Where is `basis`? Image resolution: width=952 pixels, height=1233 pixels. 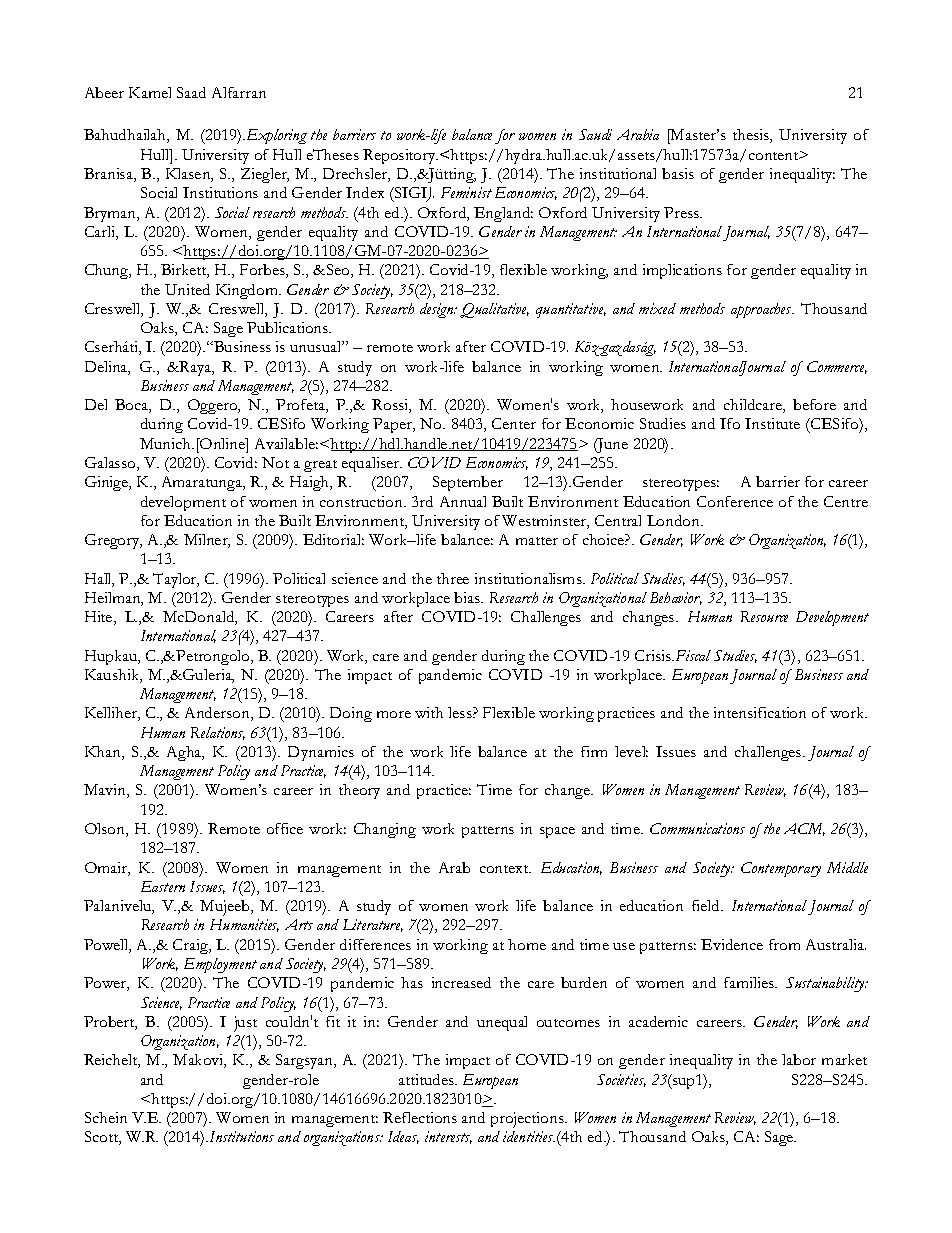 basis is located at coordinates (678, 173).
